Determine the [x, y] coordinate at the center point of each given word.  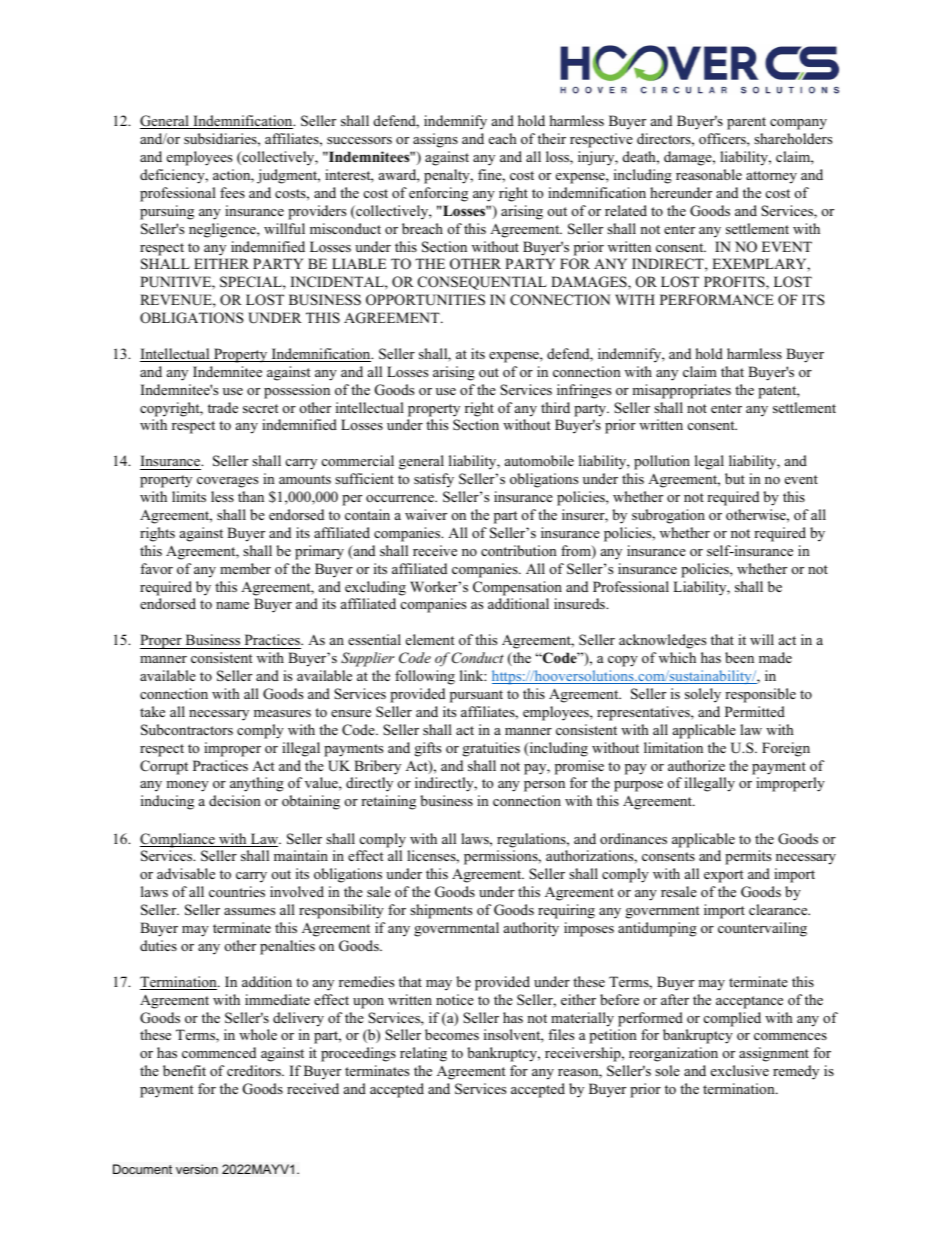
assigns [435, 140]
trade [223, 407]
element [430, 639]
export [723, 876]
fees [232, 192]
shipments [441, 911]
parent [746, 123]
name [232, 605]
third [555, 407]
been [739, 657]
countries [237, 891]
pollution [662, 462]
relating [423, 1054]
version [197, 1169]
